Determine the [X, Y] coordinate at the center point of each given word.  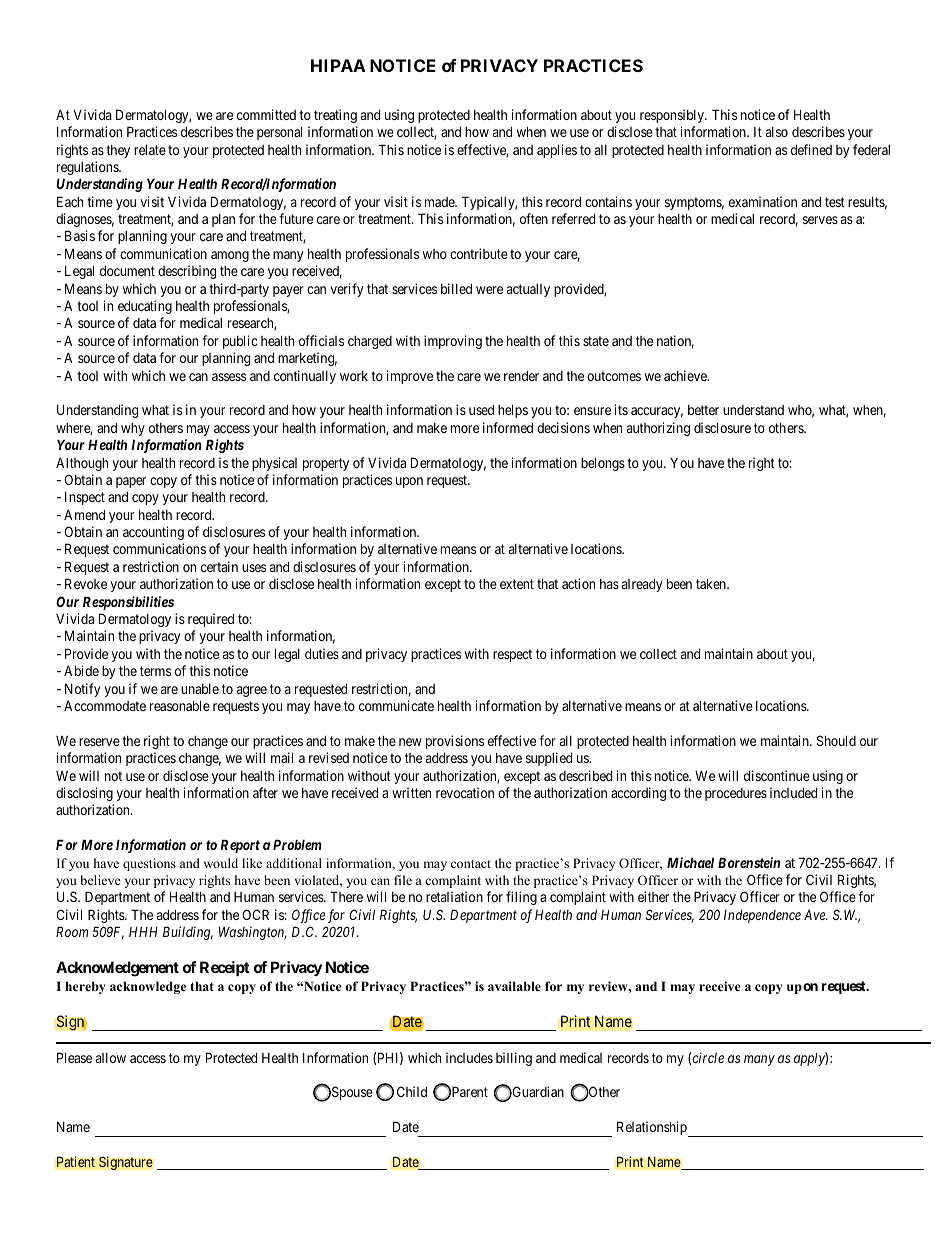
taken [712, 583]
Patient [76, 1162]
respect [512, 655]
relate [150, 150]
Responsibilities [128, 603]
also [777, 132]
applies [557, 151]
